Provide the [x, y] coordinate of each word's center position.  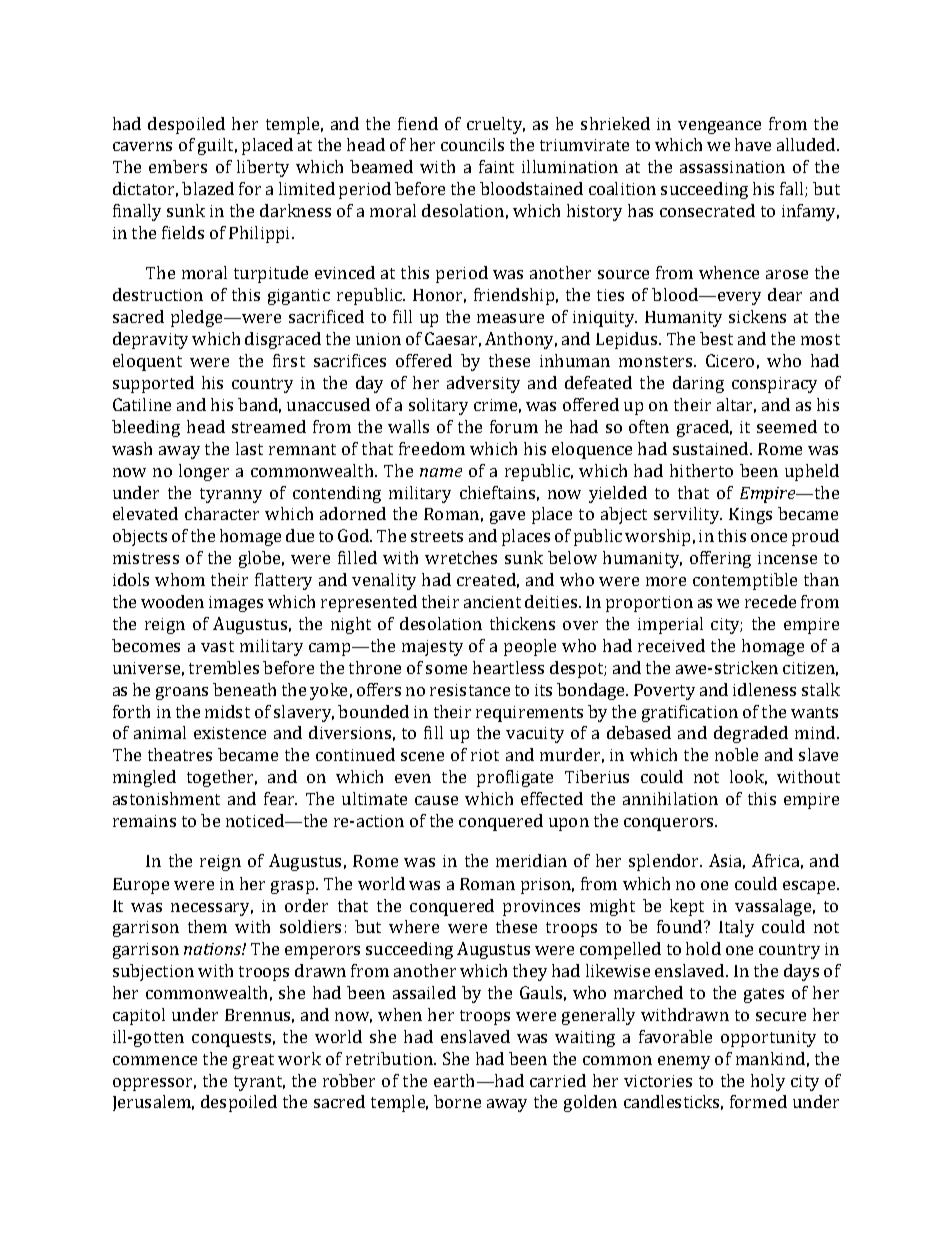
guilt [217, 146]
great [253, 1061]
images [236, 604]
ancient [492, 602]
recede [770, 601]
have [753, 144]
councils [472, 144]
